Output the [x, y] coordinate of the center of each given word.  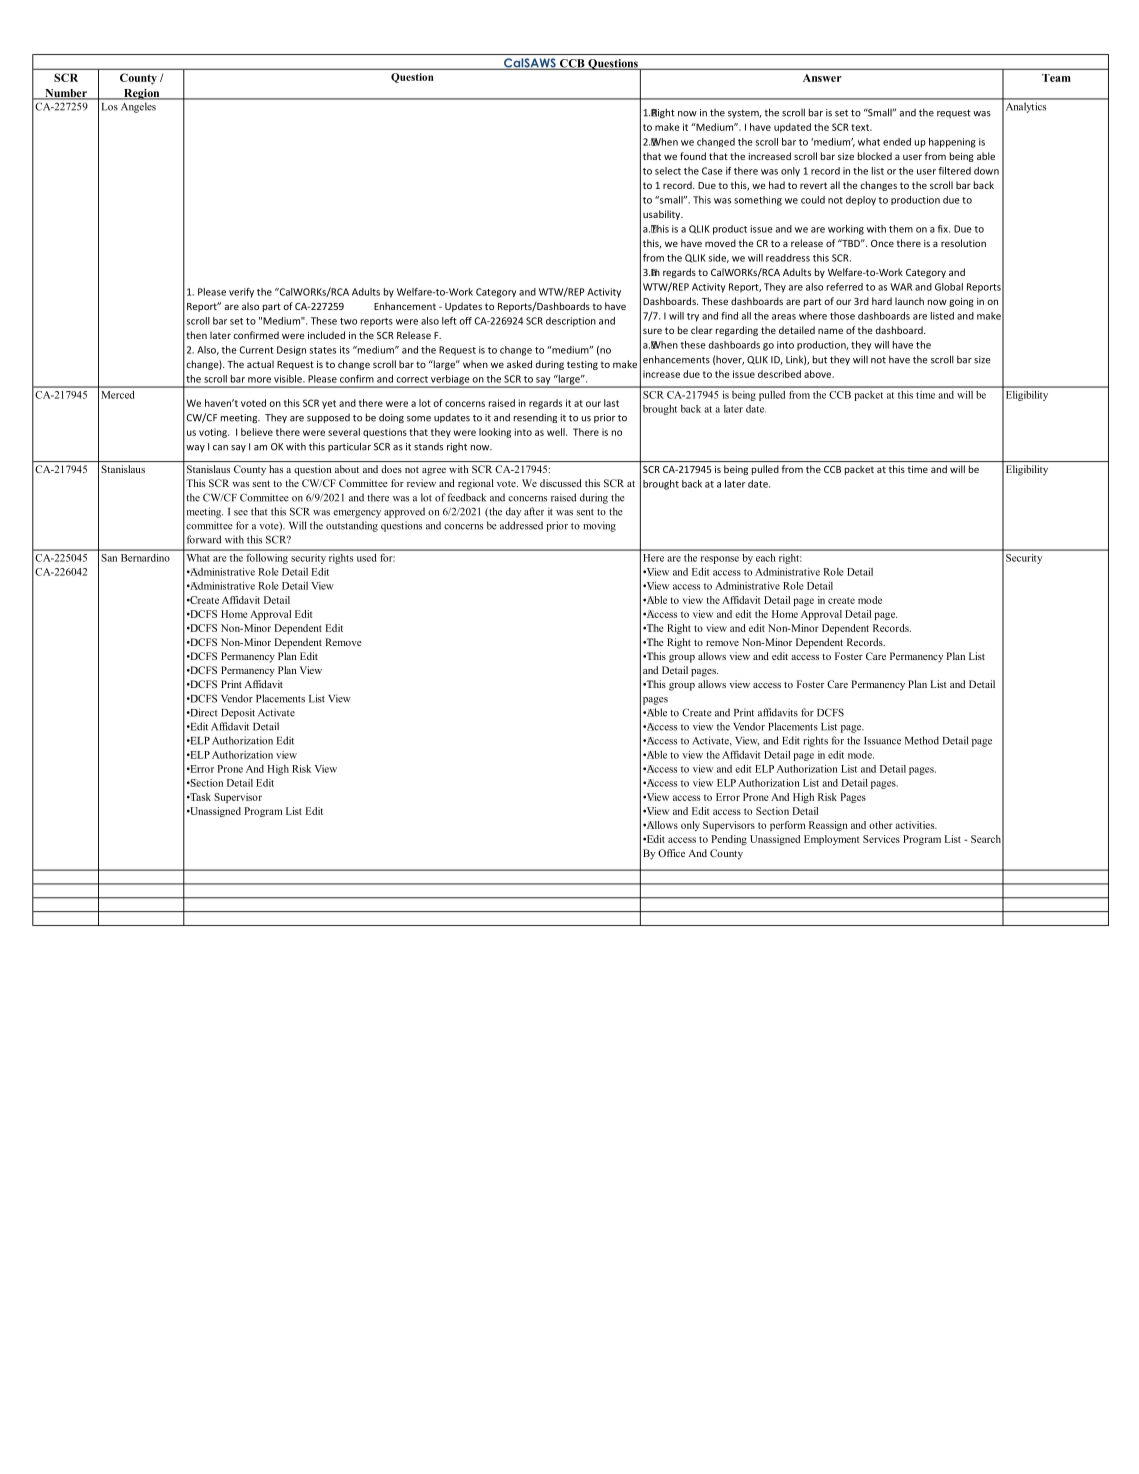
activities [916, 825]
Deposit [238, 713]
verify [241, 293]
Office [671, 853]
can [220, 448]
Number [66, 94]
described [779, 374]
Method [922, 740]
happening [952, 143]
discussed [561, 483]
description [571, 322]
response [720, 560]
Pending [729, 840]
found [693, 156]
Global [949, 287]
